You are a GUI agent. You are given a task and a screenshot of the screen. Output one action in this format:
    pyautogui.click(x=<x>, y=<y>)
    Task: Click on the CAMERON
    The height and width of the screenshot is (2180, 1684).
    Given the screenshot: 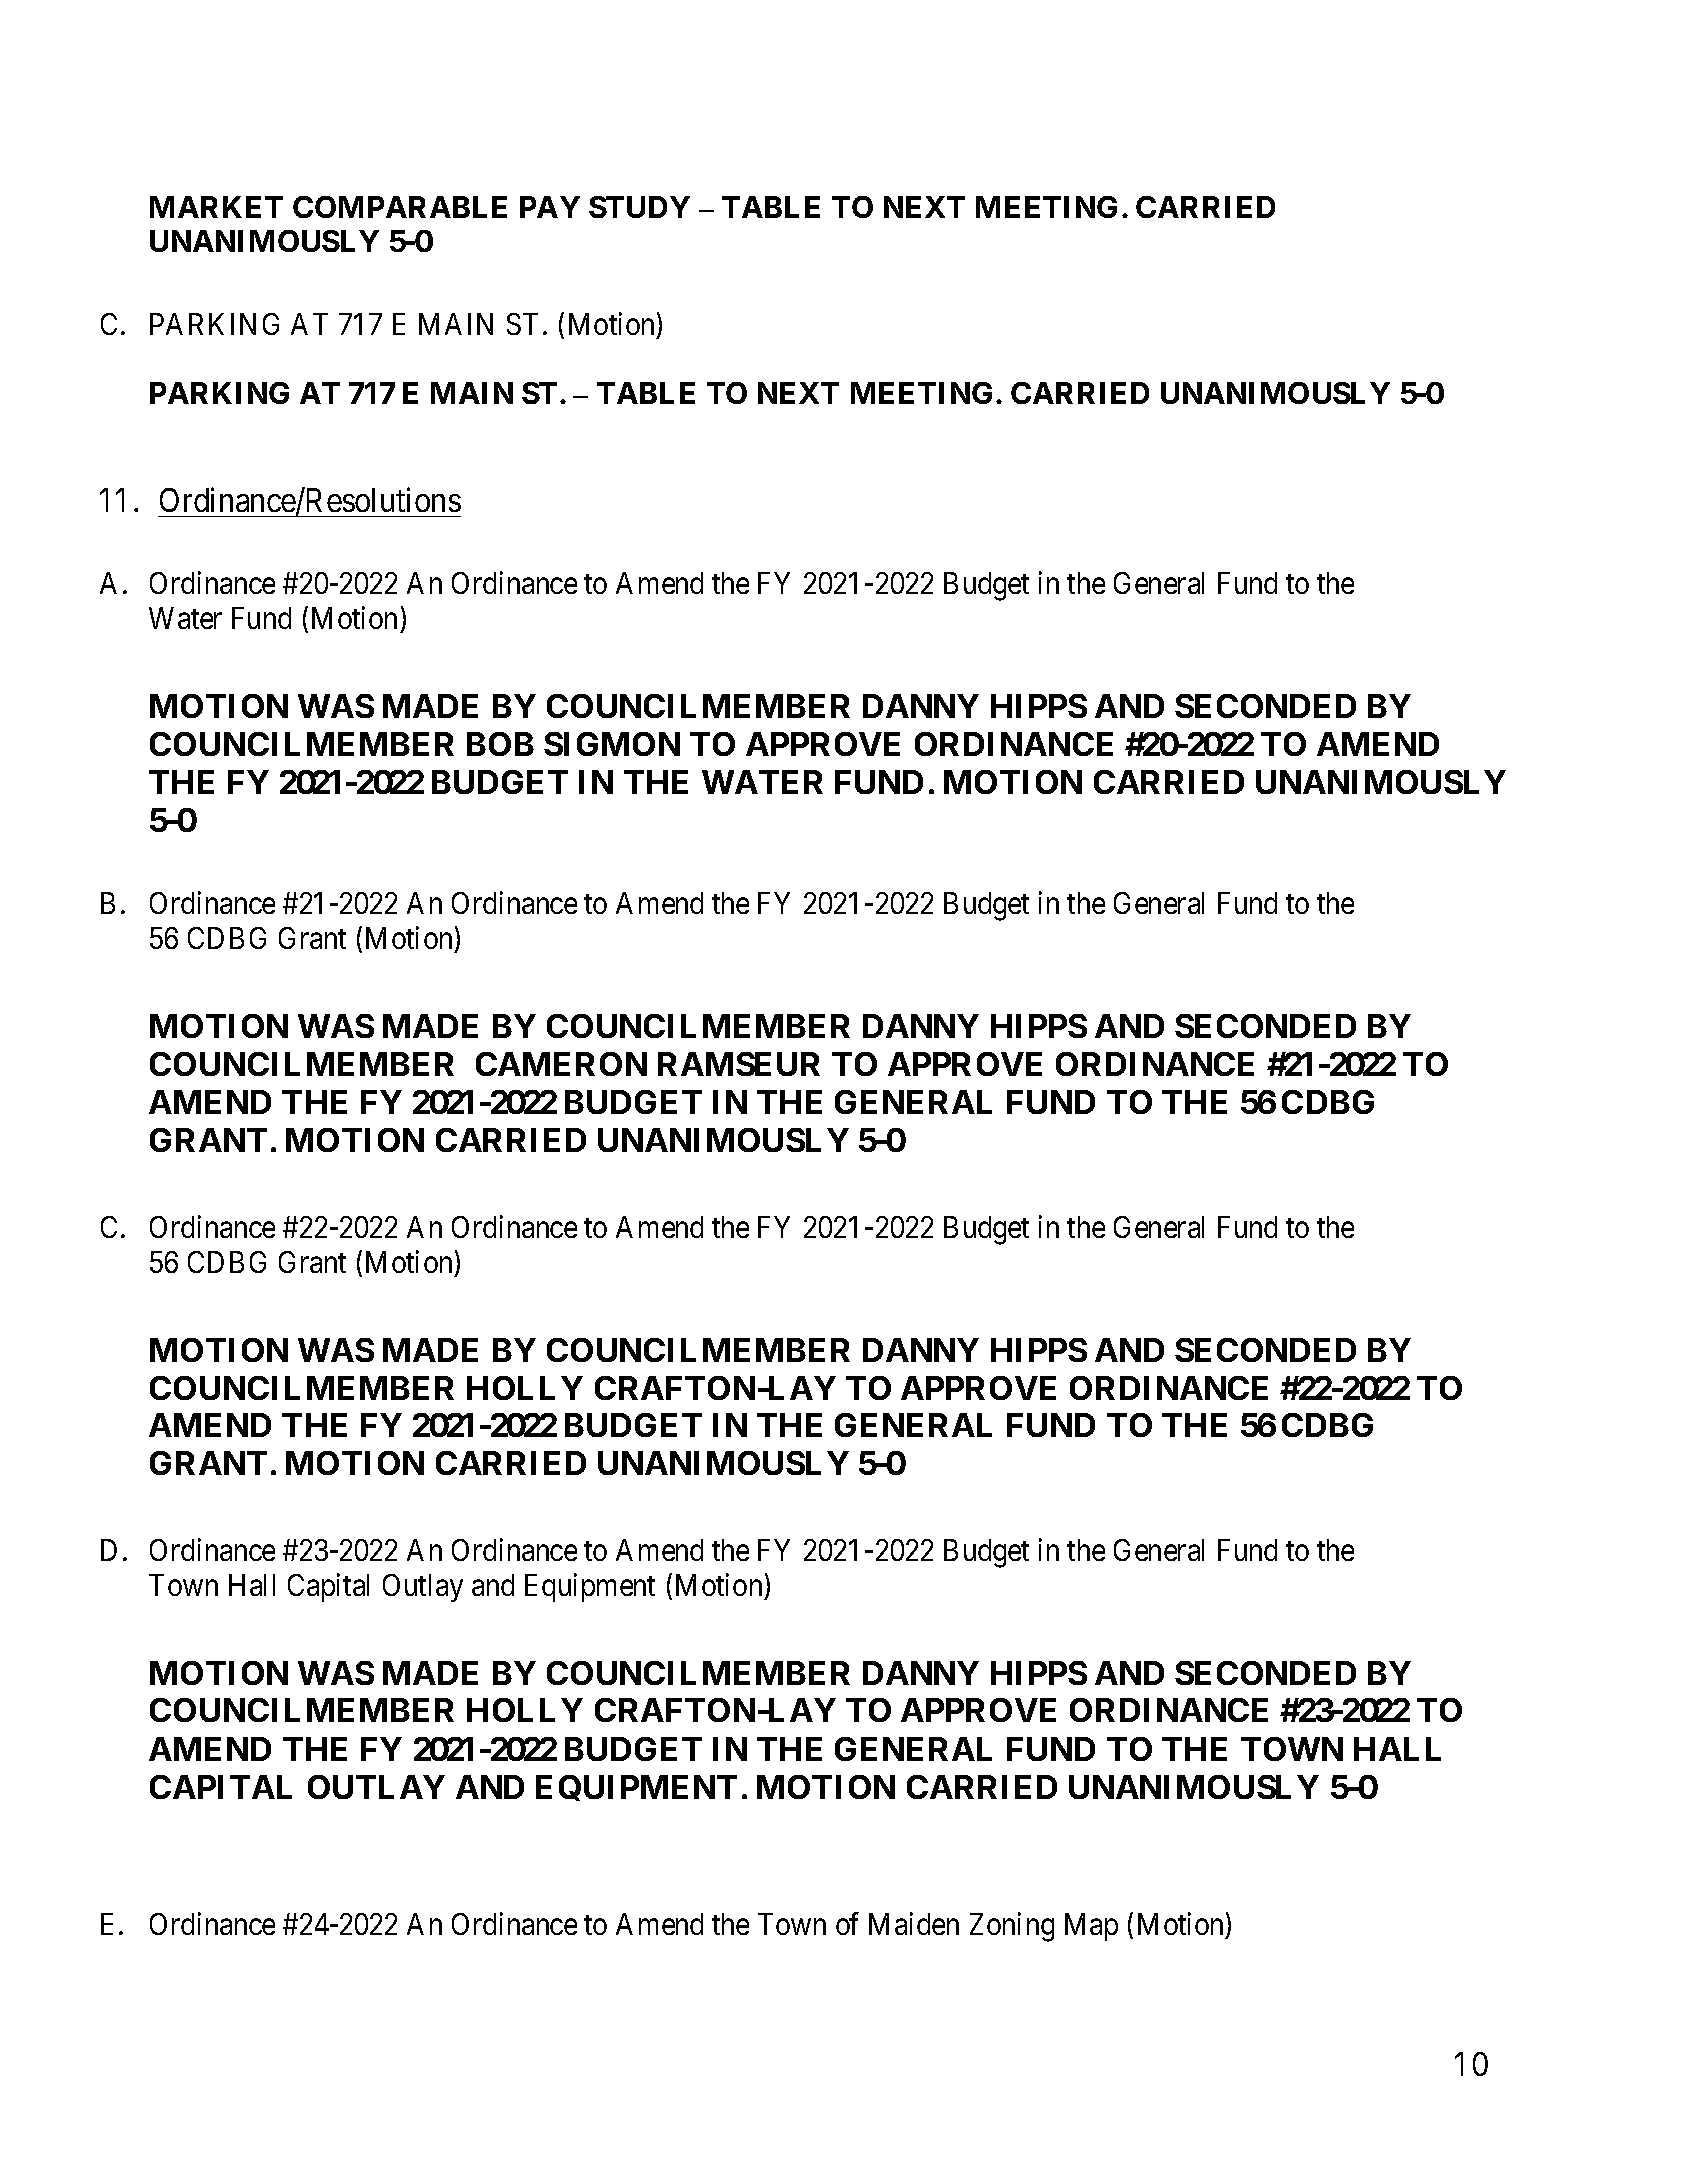 What is the action you would take?
    pyautogui.click(x=561, y=1064)
